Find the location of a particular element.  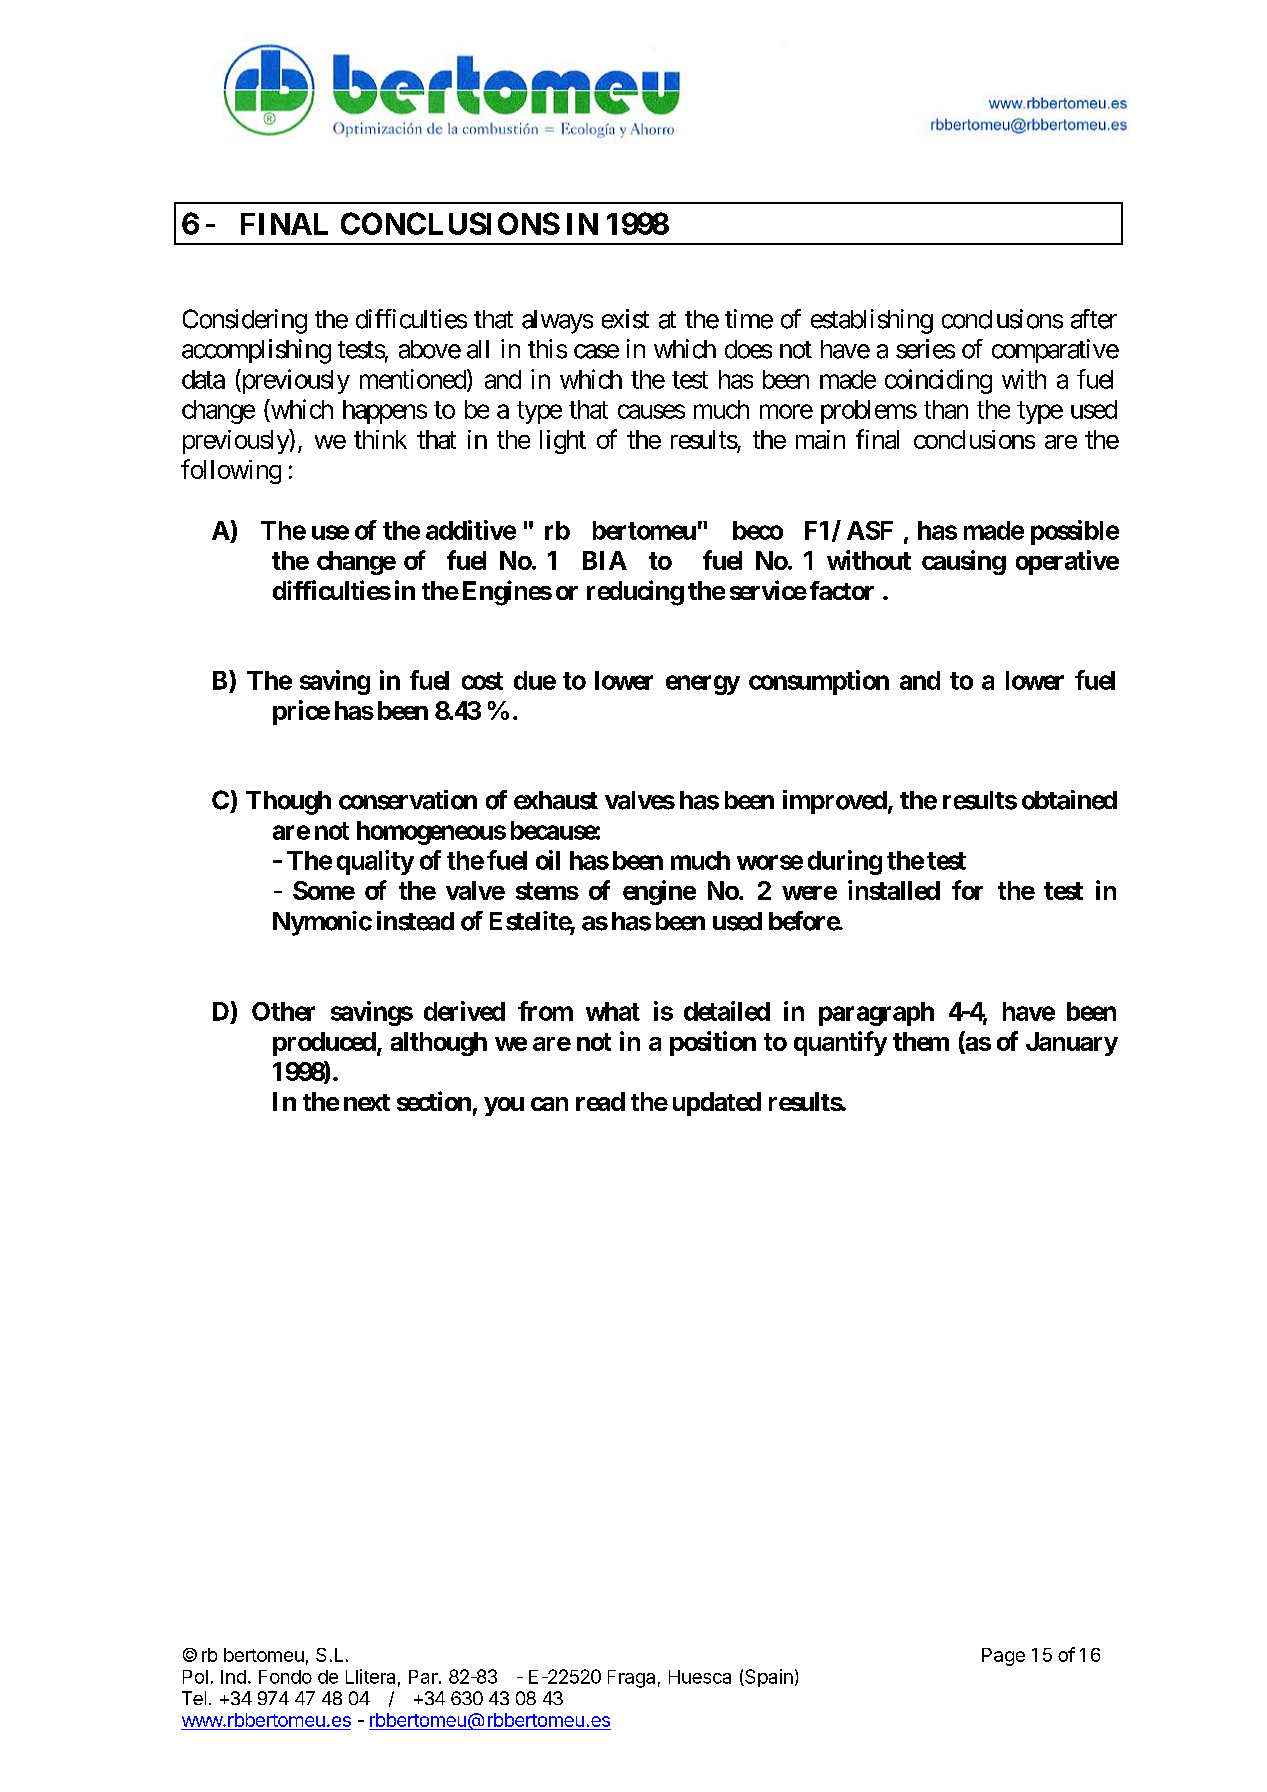

obtained is located at coordinates (1069, 800).
